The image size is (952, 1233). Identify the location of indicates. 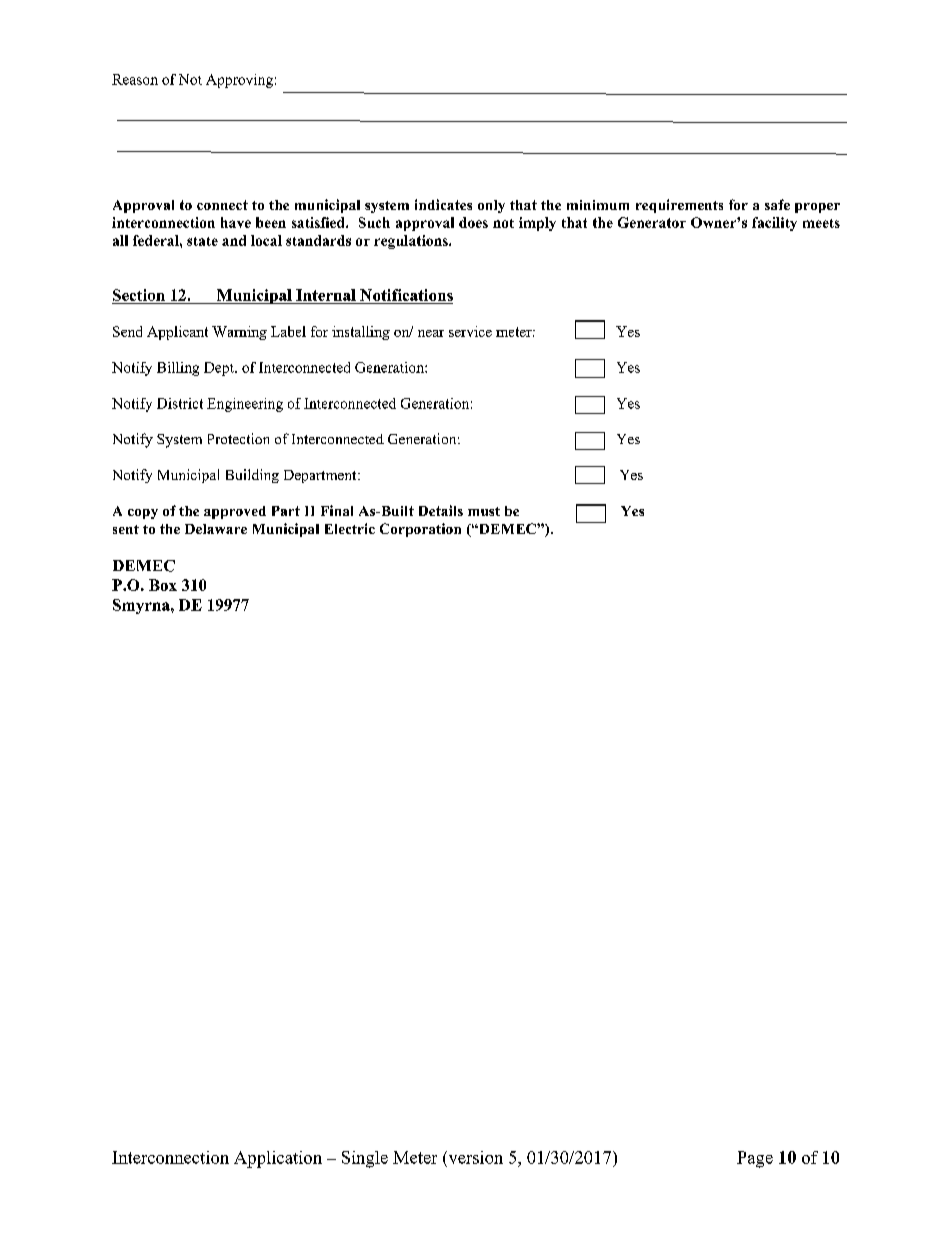
(443, 204).
